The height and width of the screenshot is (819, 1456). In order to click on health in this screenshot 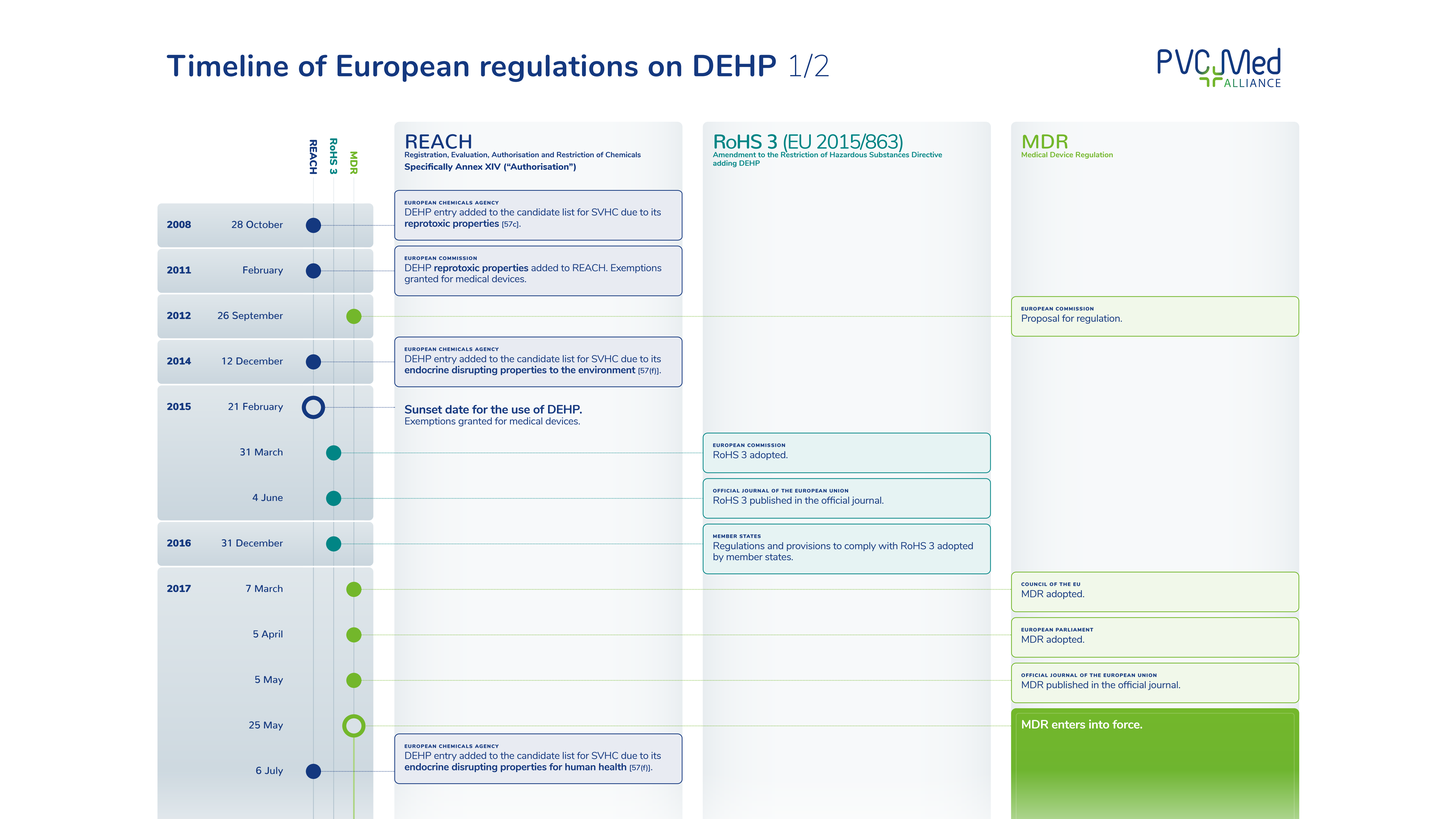, I will do `click(612, 767)`.
